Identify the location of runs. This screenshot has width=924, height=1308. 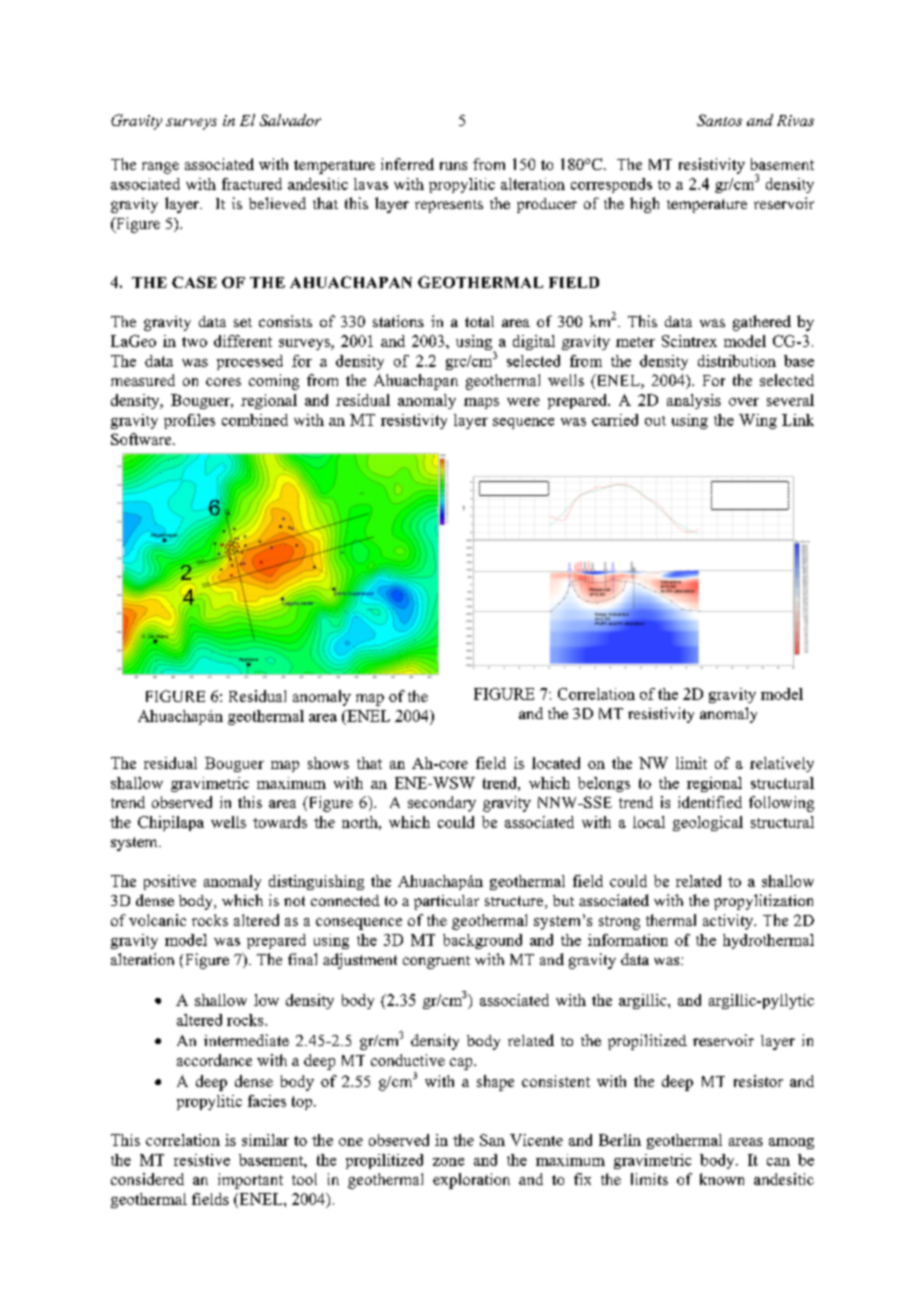
(453, 166).
